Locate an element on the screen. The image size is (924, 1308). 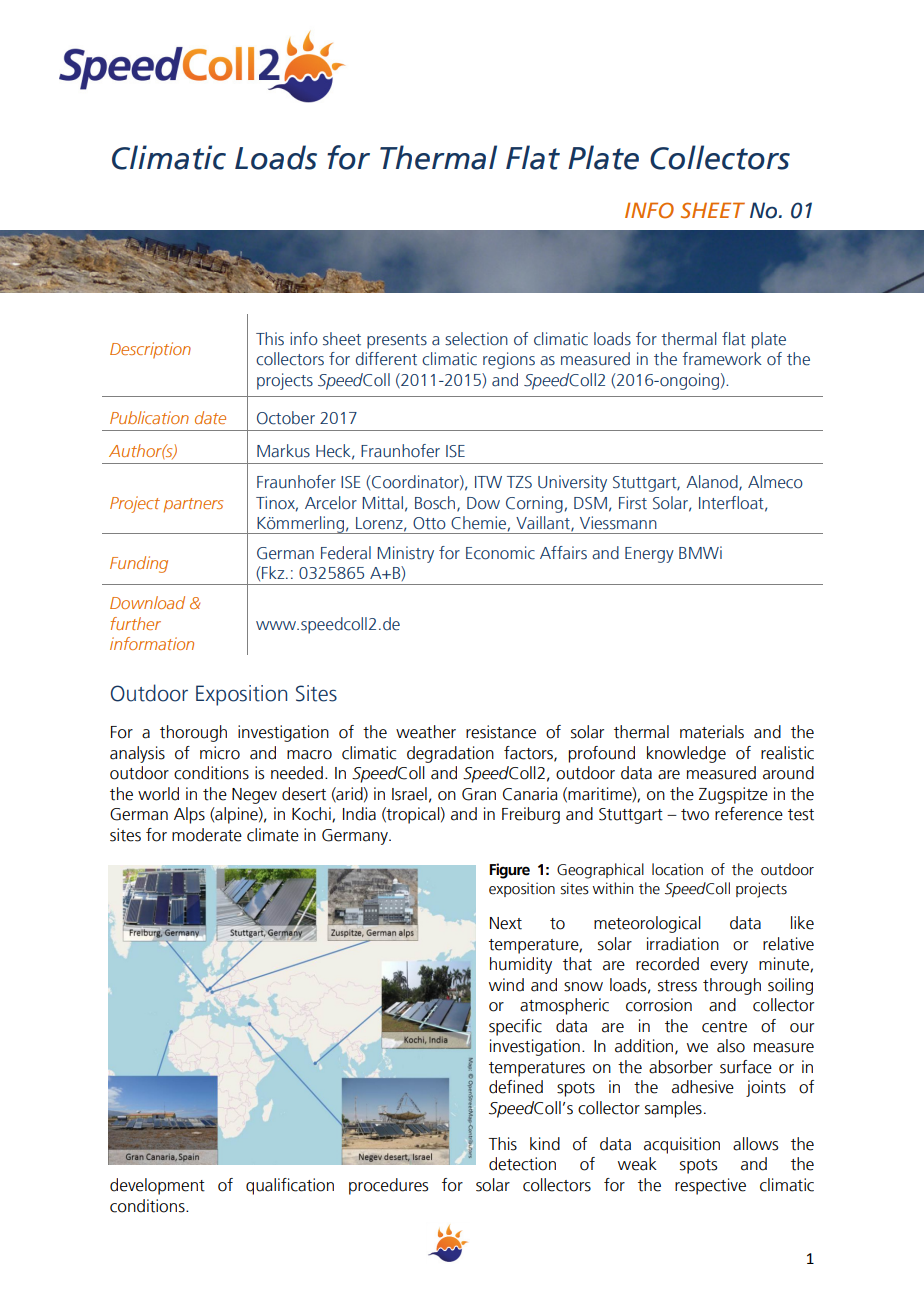
respective is located at coordinates (710, 1186).
